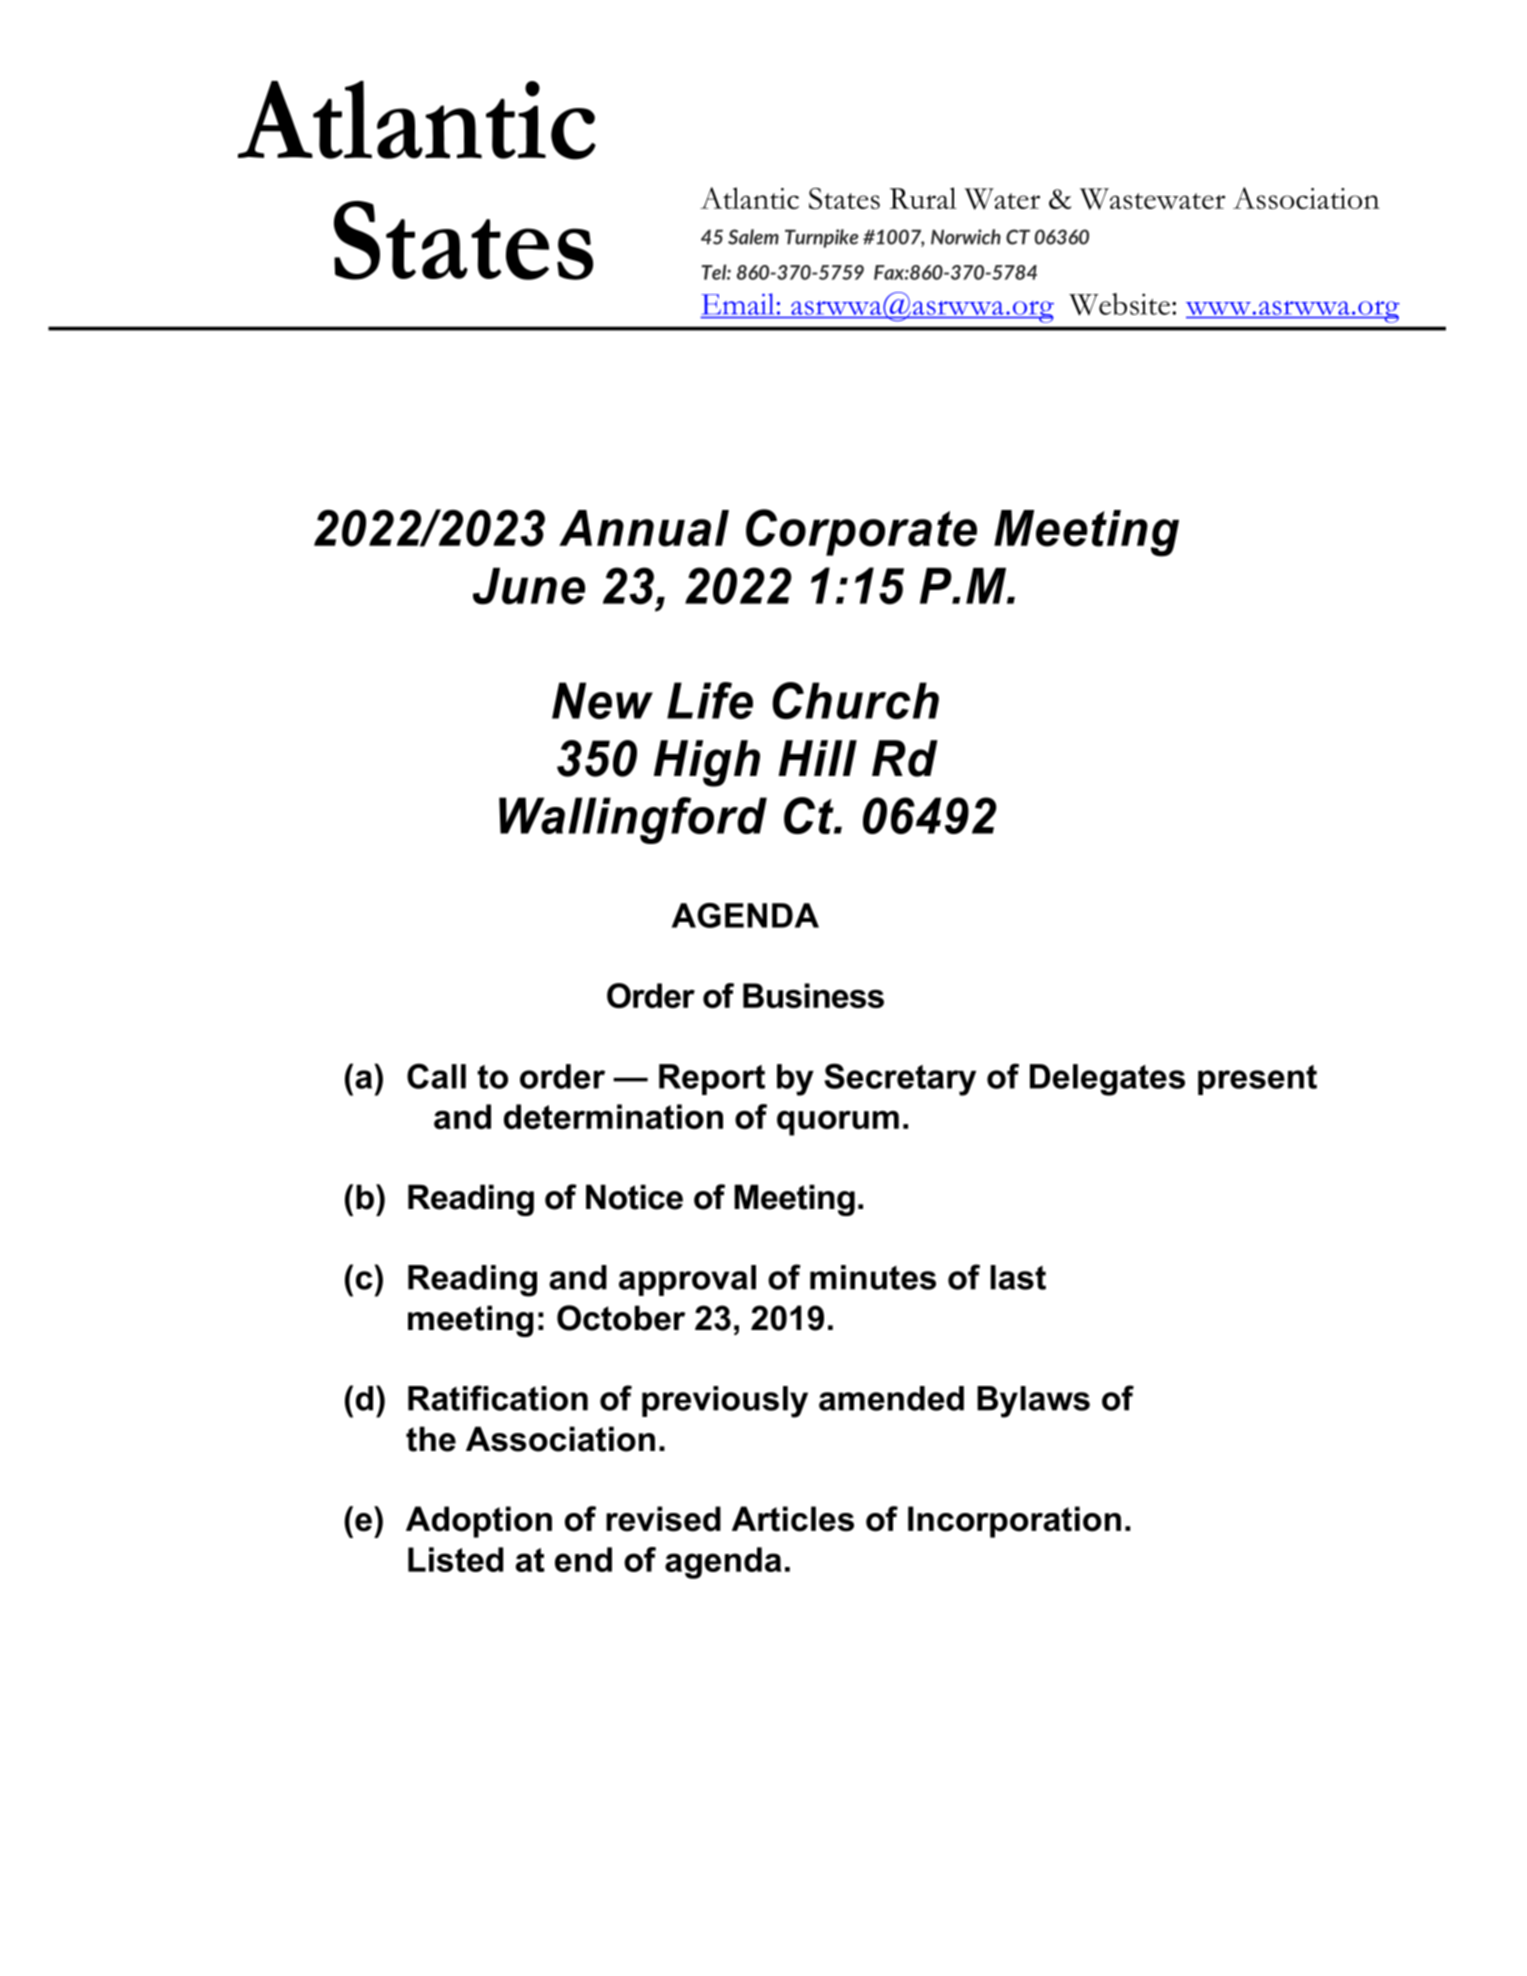 This screenshot has width=1527, height=1976. Describe the element at coordinates (479, 1522) in the screenshot. I see `Adoption` at that location.
